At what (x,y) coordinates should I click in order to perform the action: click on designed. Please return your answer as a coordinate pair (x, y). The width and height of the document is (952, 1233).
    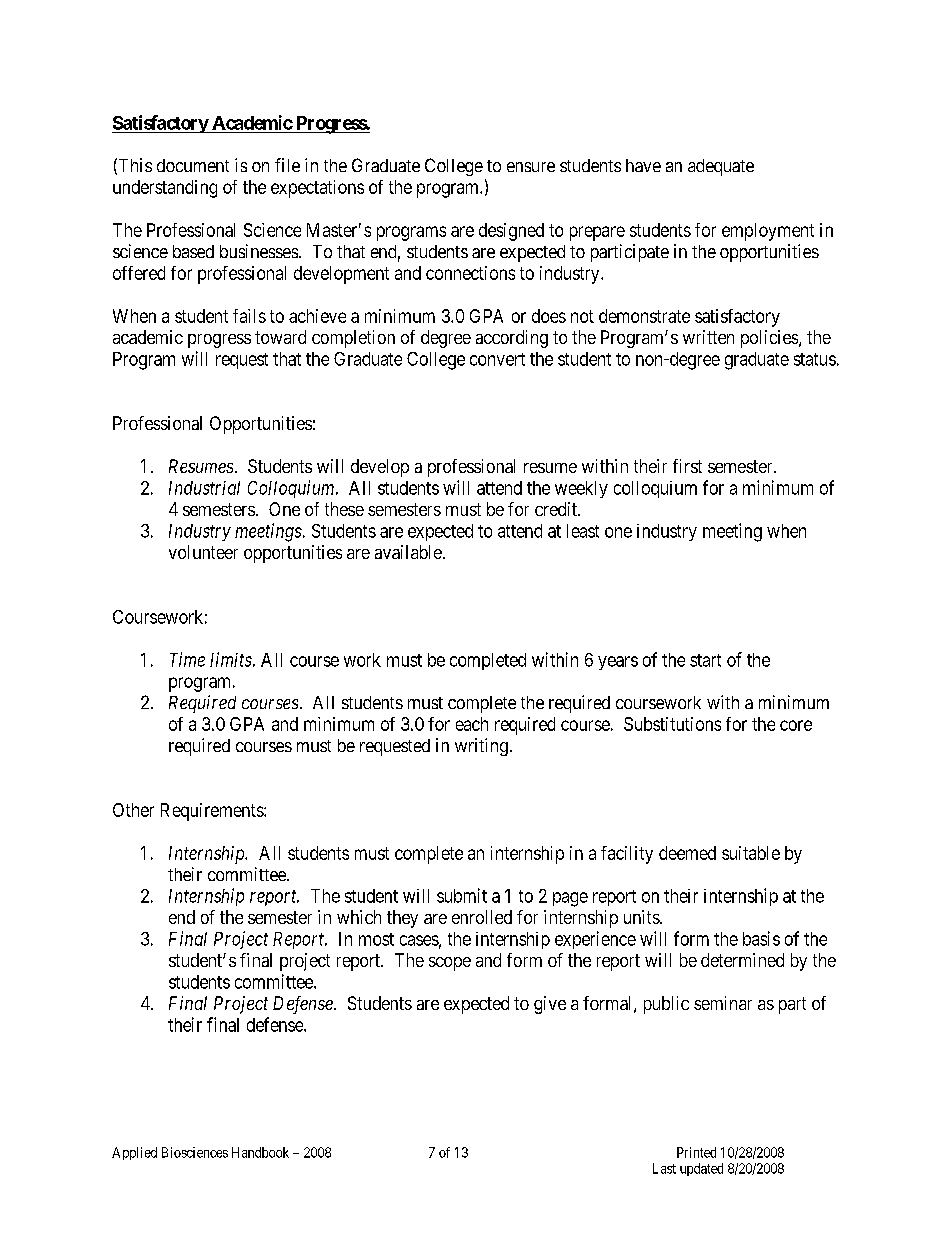
    Looking at the image, I should click on (511, 232).
